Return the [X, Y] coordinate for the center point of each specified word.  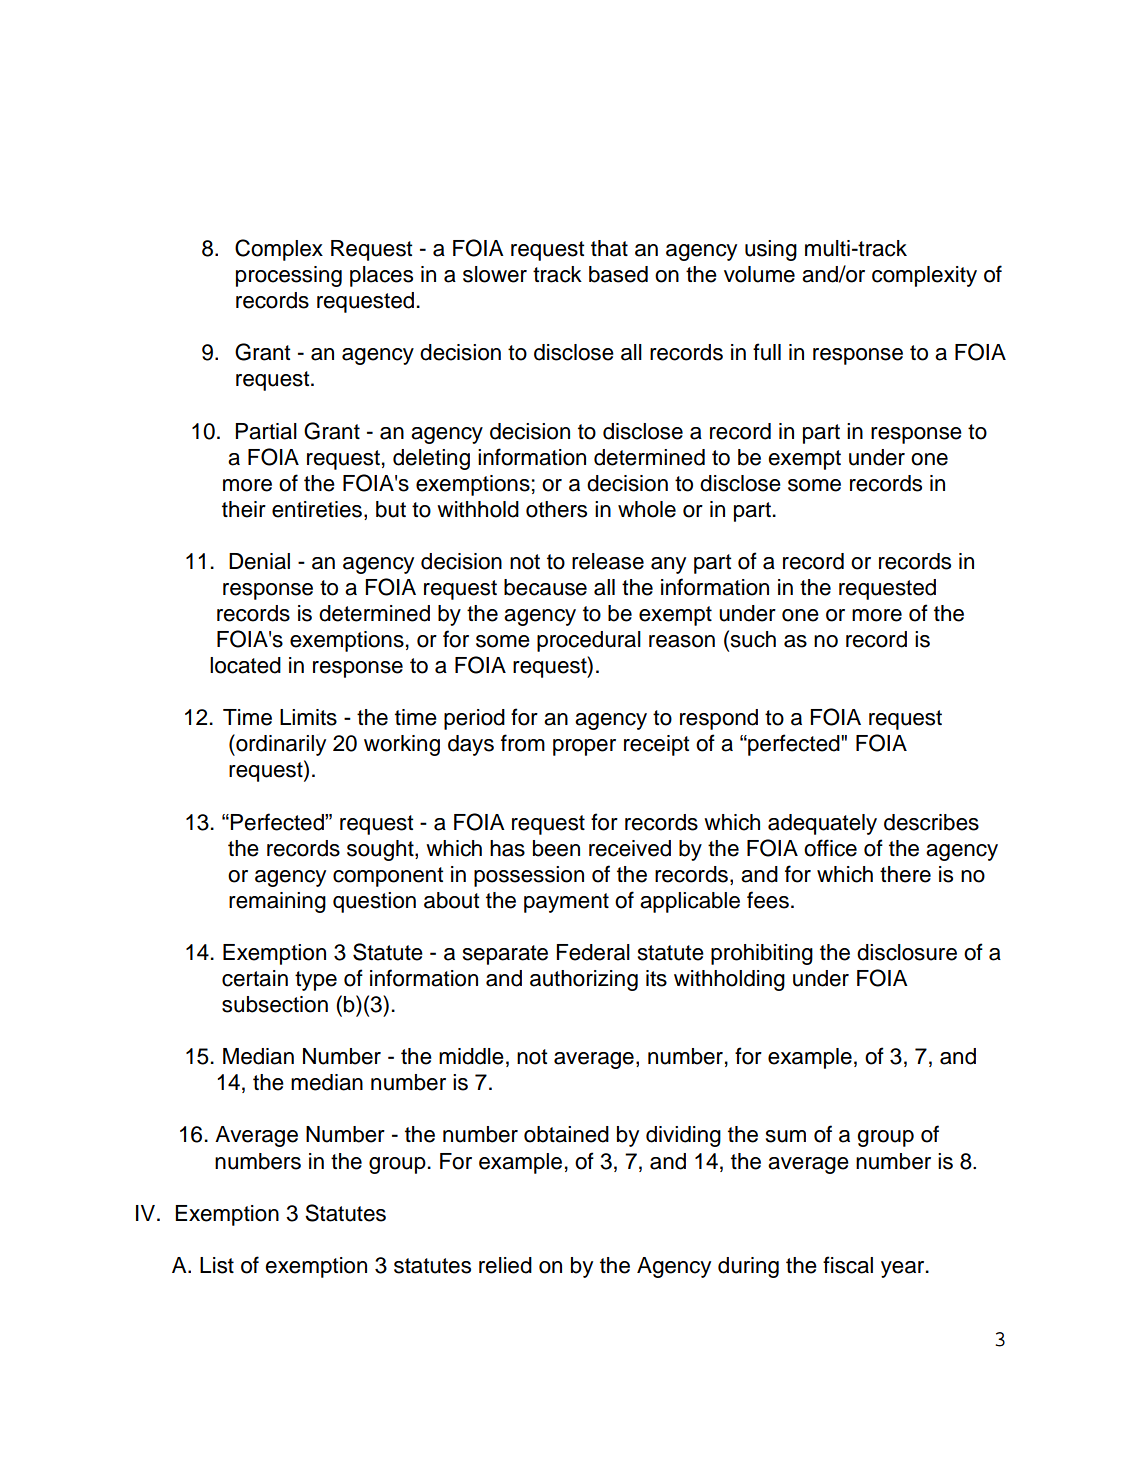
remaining [277, 902]
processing [289, 276]
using [771, 250]
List [217, 1265]
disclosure [907, 952]
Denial [259, 561]
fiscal [848, 1265]
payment [566, 903]
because [545, 587]
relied [505, 1265]
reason [682, 641]
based [618, 274]
